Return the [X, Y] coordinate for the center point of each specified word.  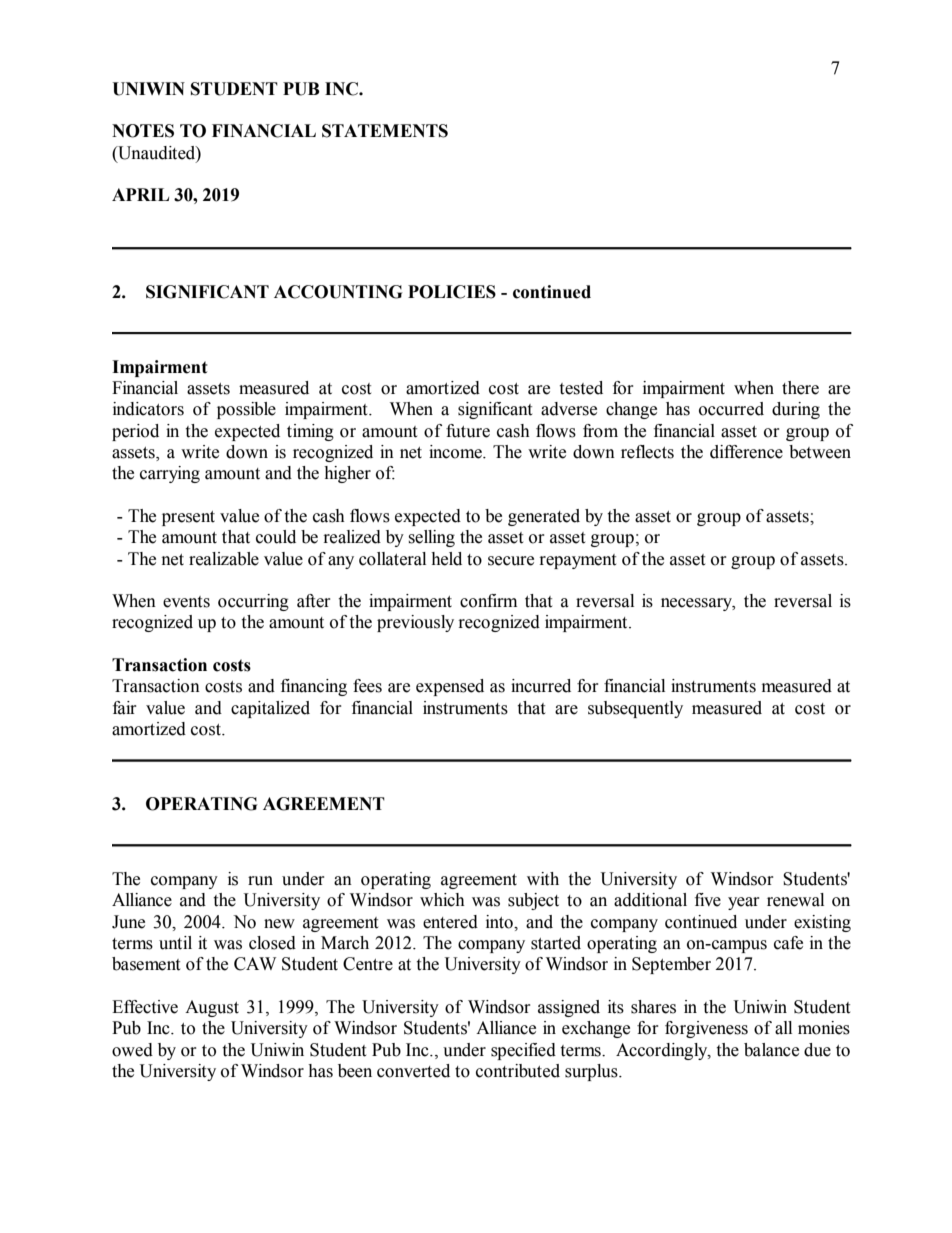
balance [771, 1050]
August [212, 1008]
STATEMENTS [385, 131]
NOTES [143, 131]
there [800, 388]
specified [523, 1051]
